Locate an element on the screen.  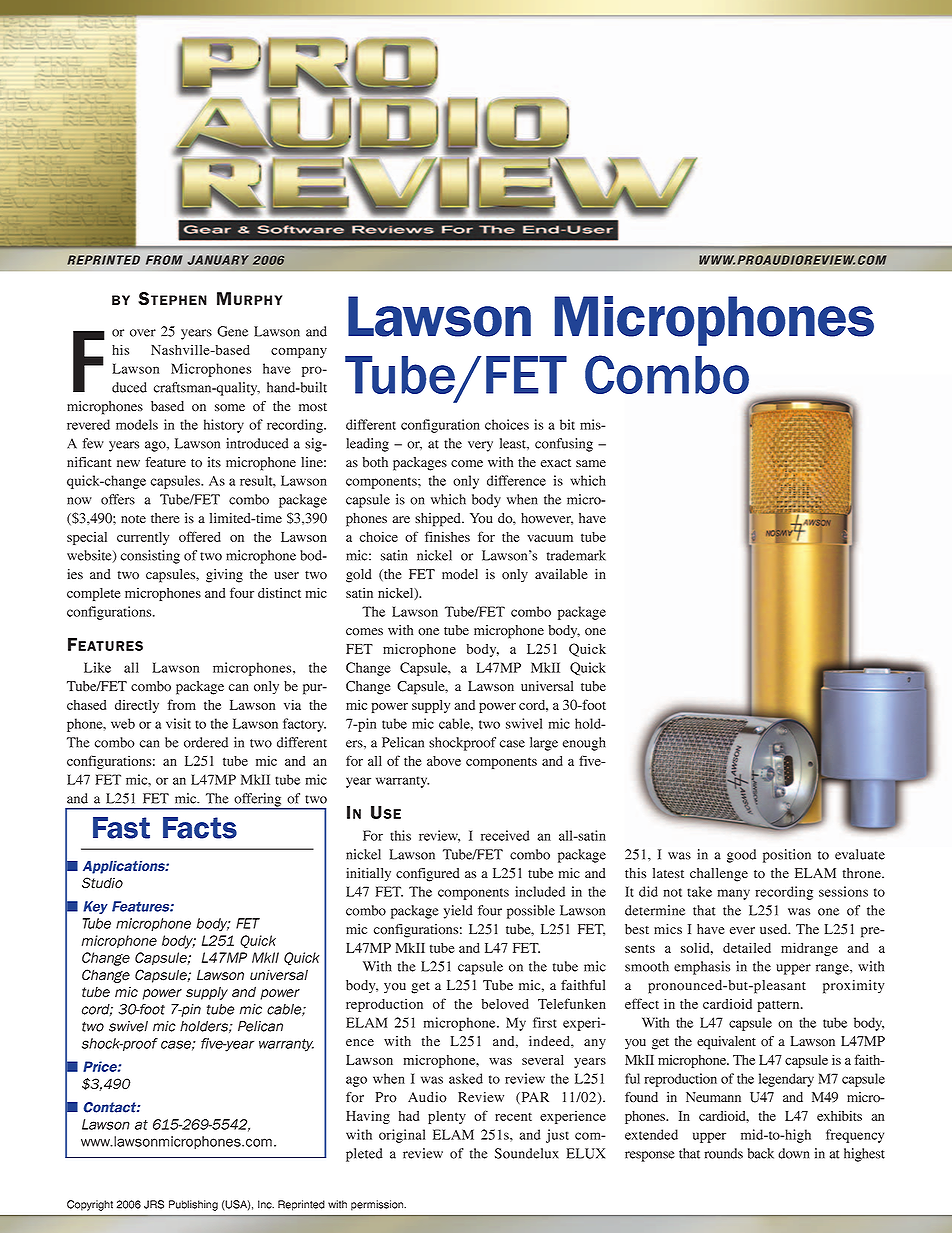
JRS is located at coordinates (154, 1204).
